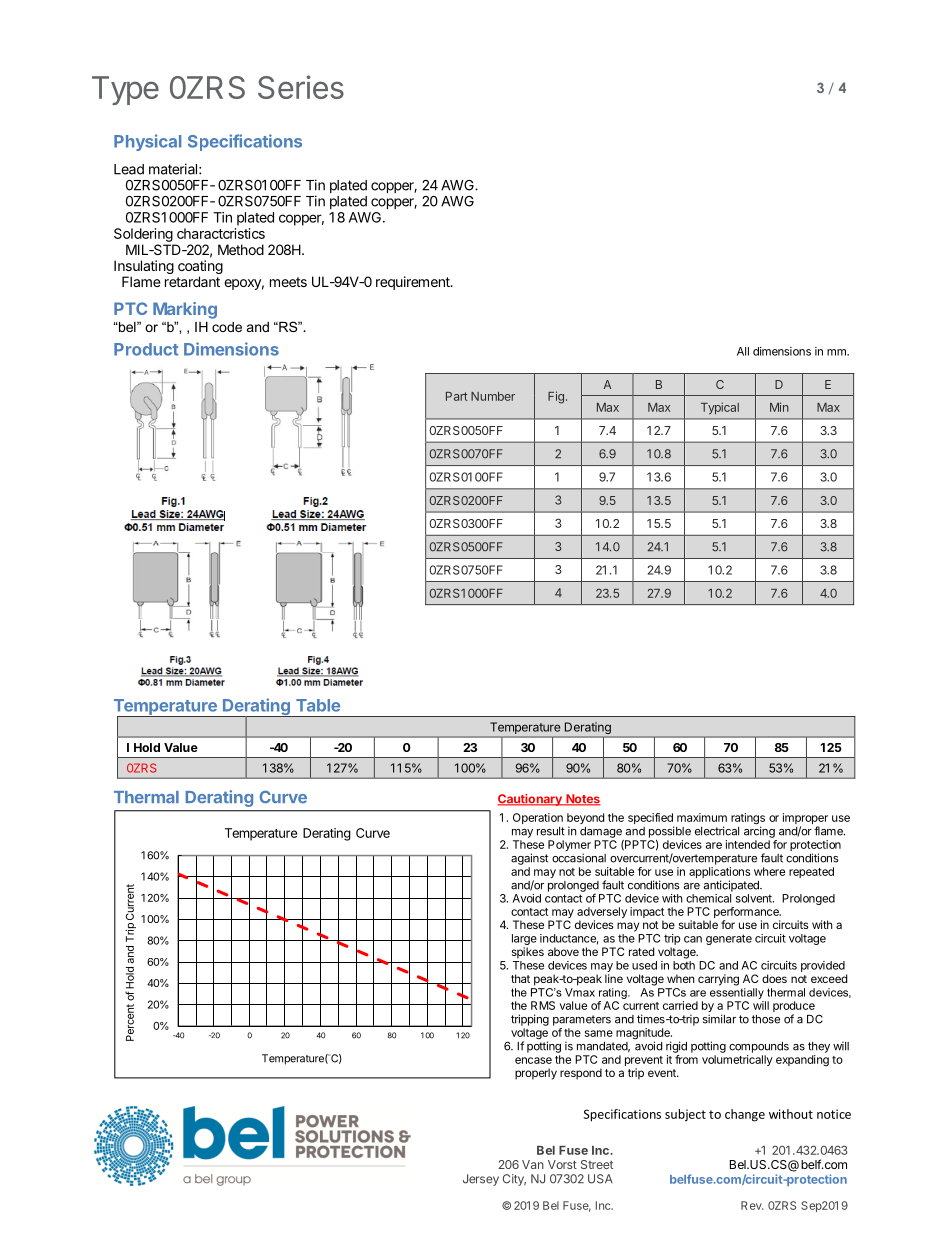 The height and width of the page is (1233, 952). What do you see at coordinates (779, 407) in the page?
I see `Min` at bounding box center [779, 407].
